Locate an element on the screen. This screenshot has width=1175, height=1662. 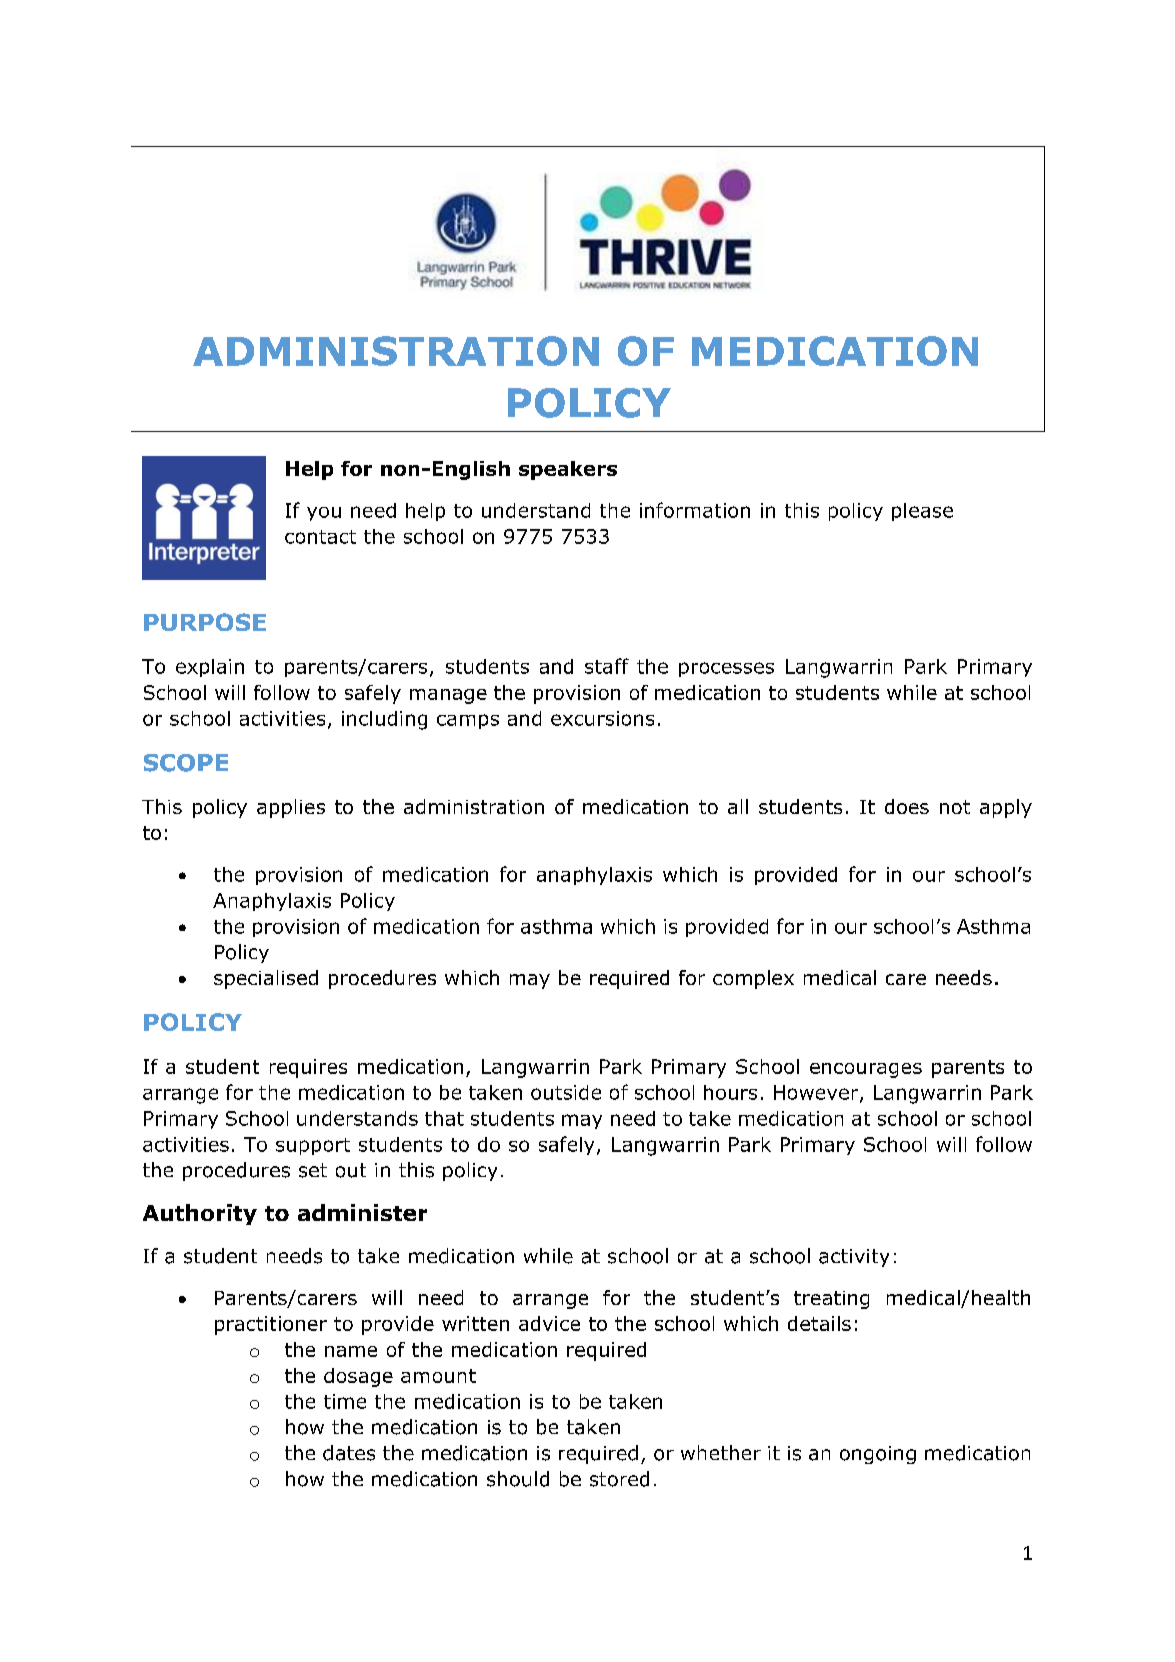
stored is located at coordinates (619, 1479).
